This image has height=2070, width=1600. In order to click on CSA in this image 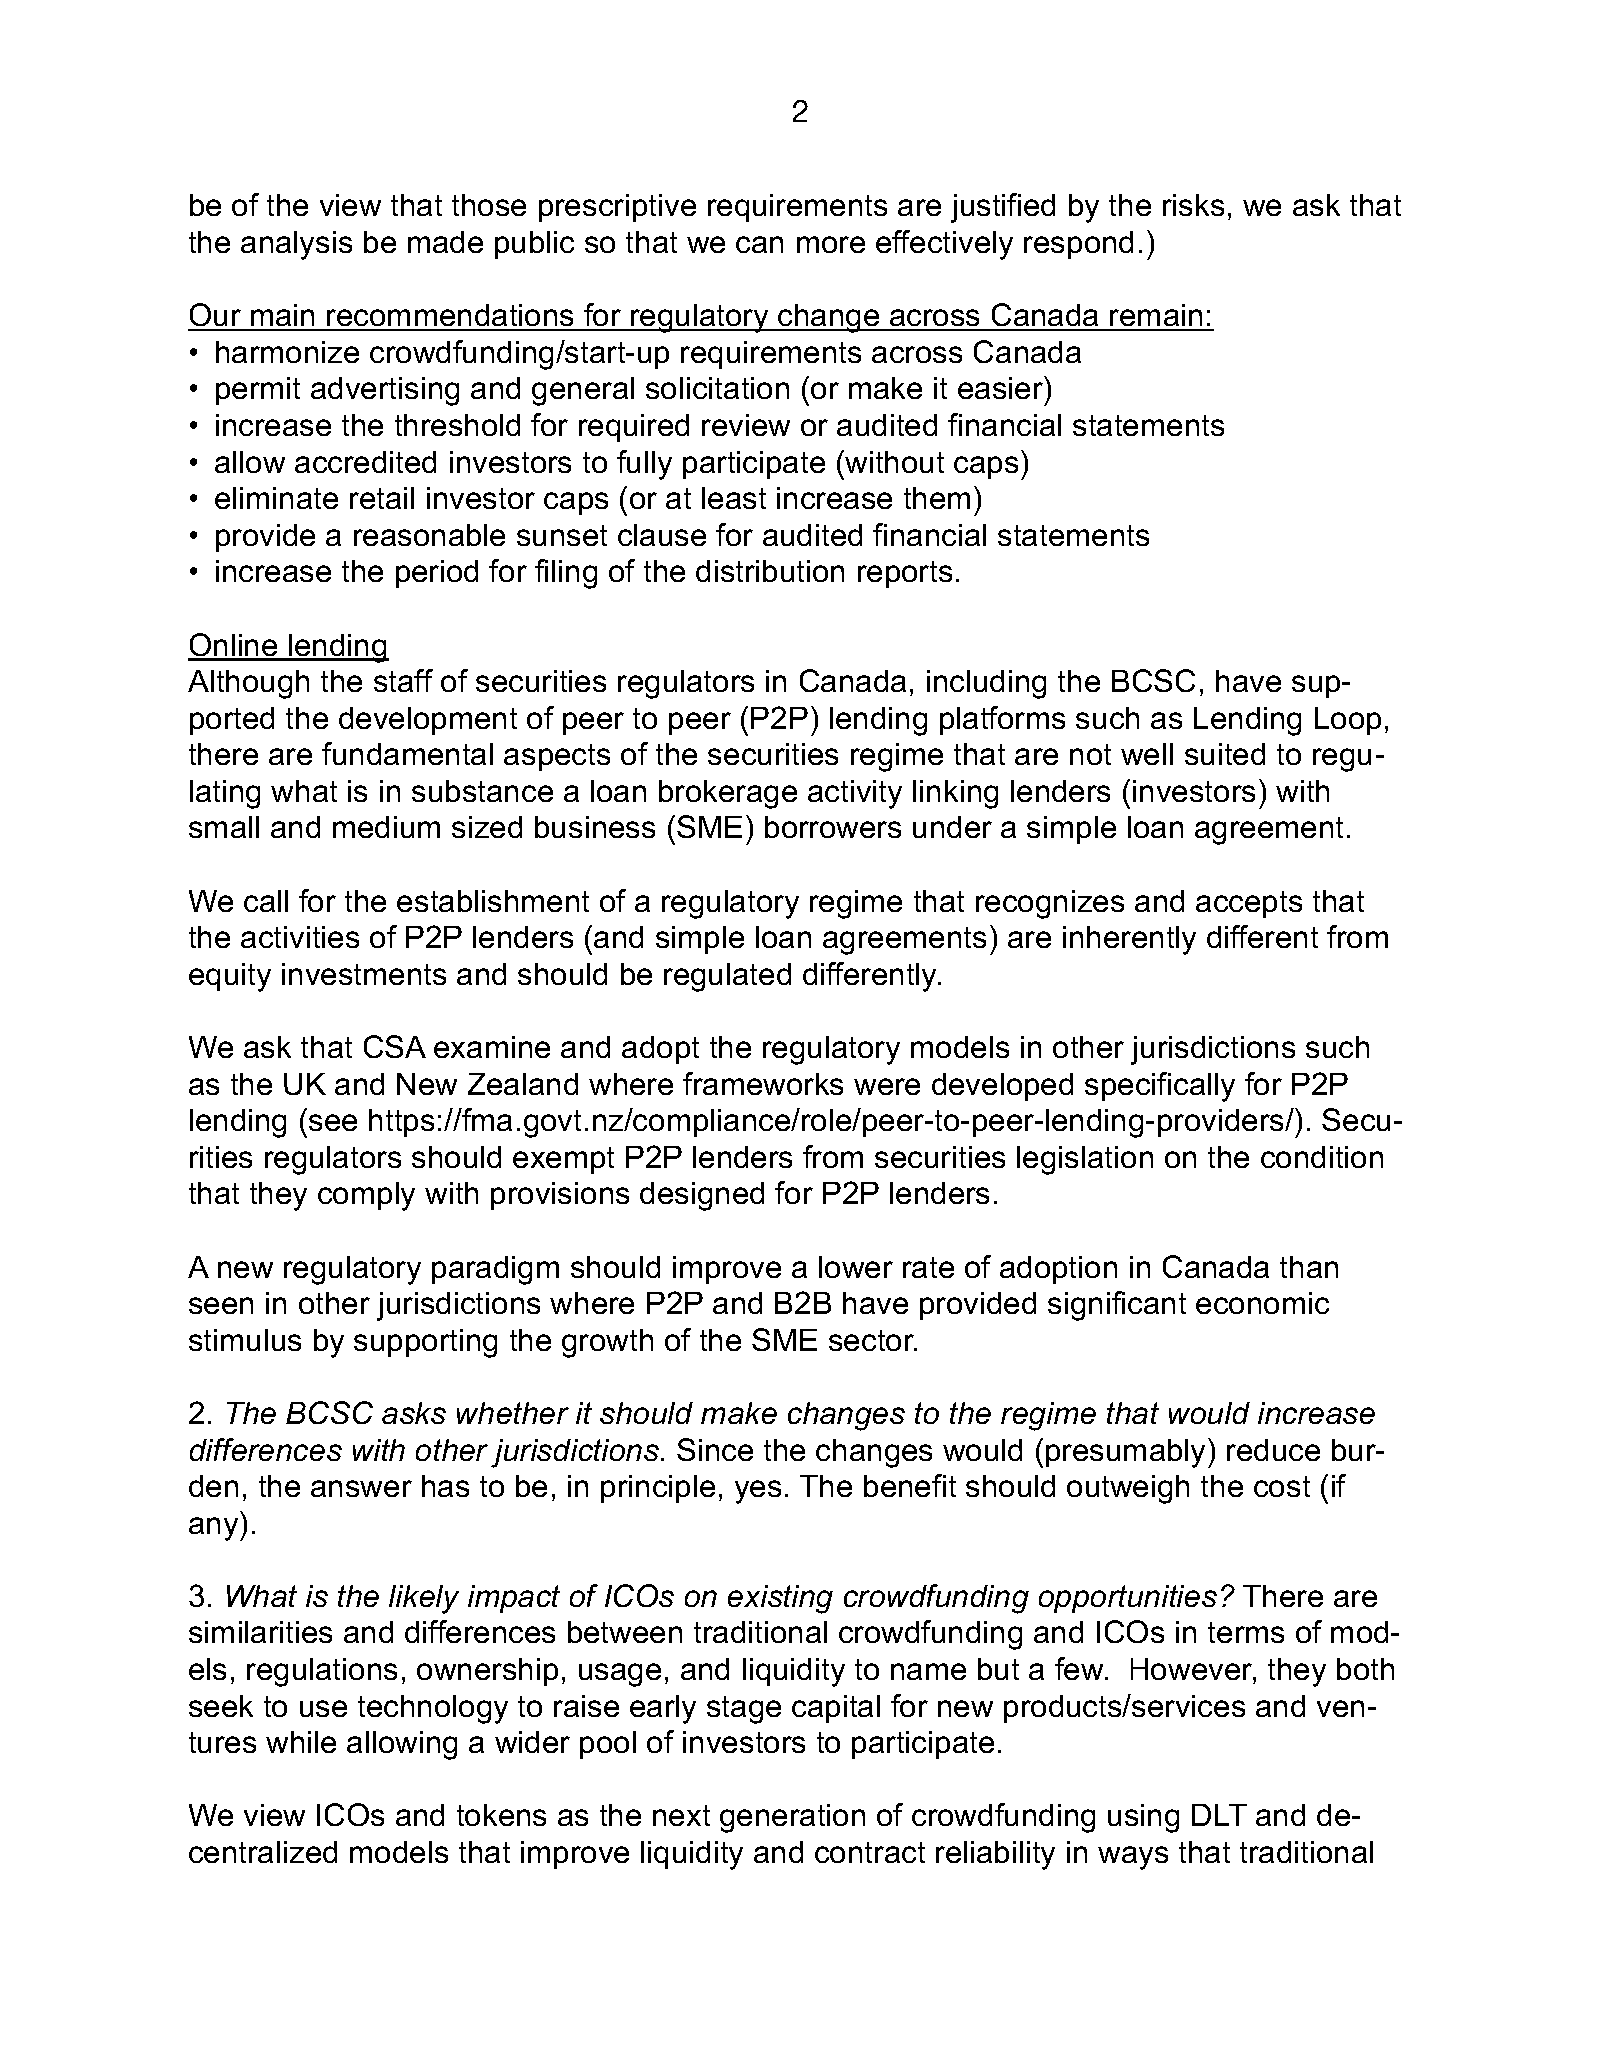, I will do `click(395, 1046)`.
